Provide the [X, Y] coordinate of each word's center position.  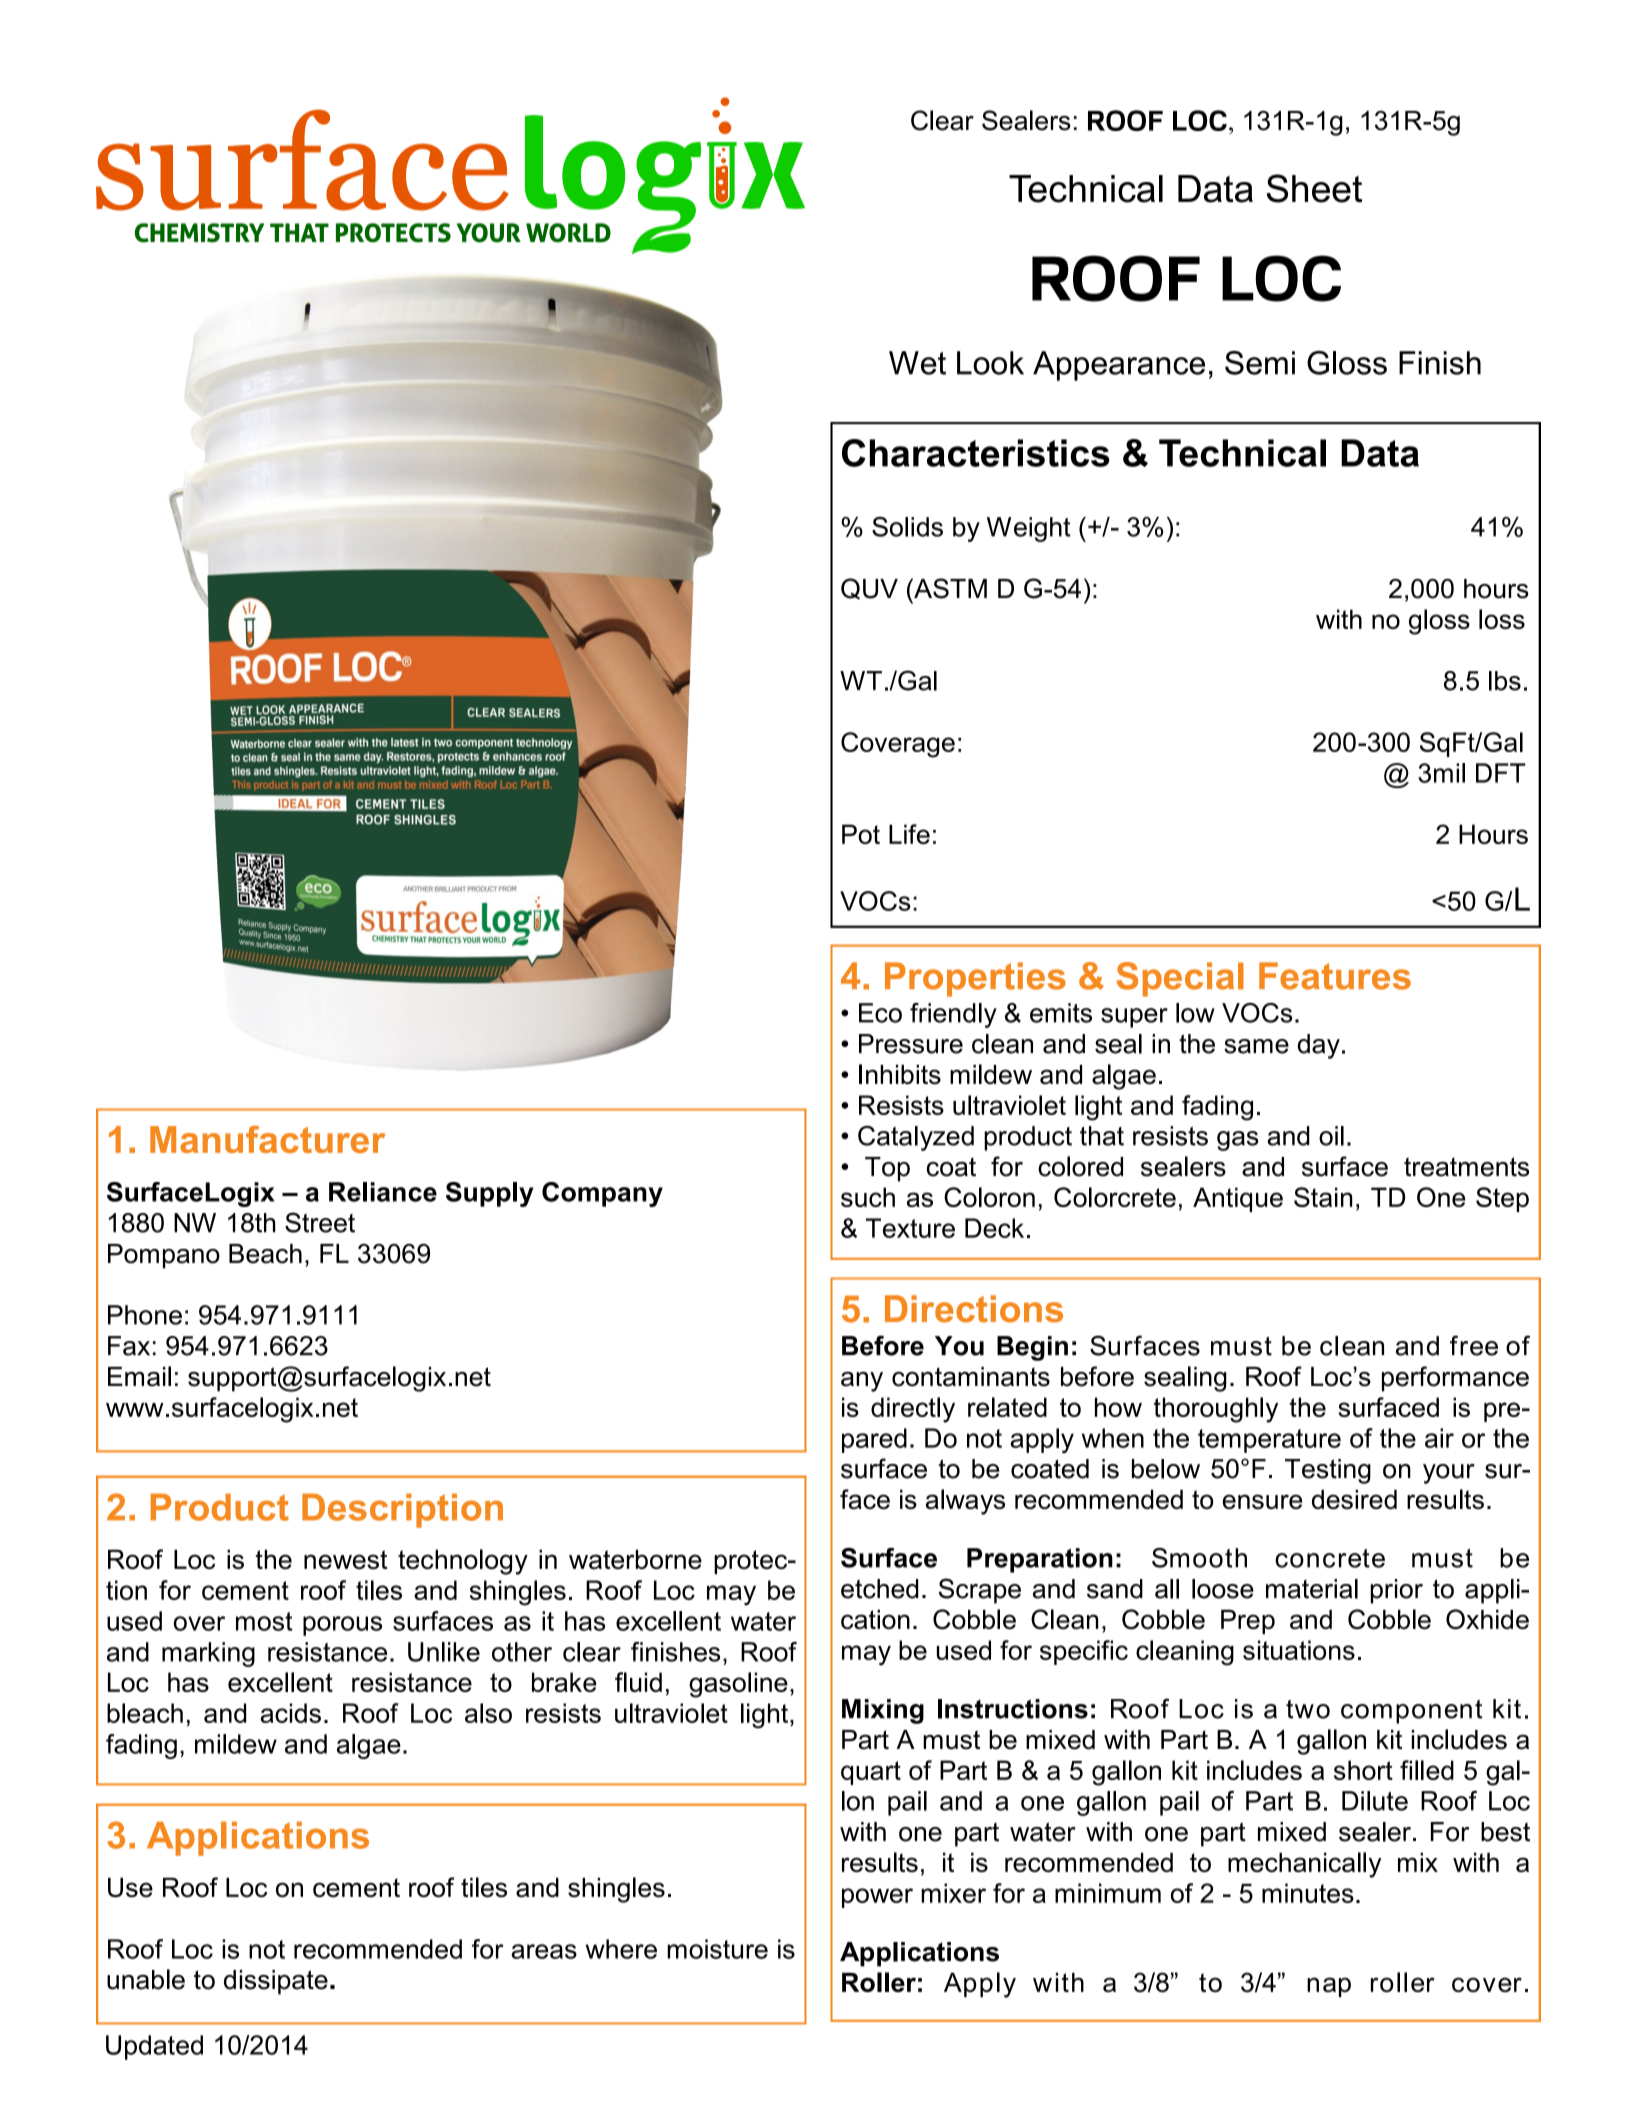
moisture [717, 1949]
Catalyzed [916, 1138]
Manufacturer [267, 1139]
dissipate [276, 1982]
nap [1329, 1987]
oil [1331, 1136]
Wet [917, 363]
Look [990, 363]
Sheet [1314, 188]
